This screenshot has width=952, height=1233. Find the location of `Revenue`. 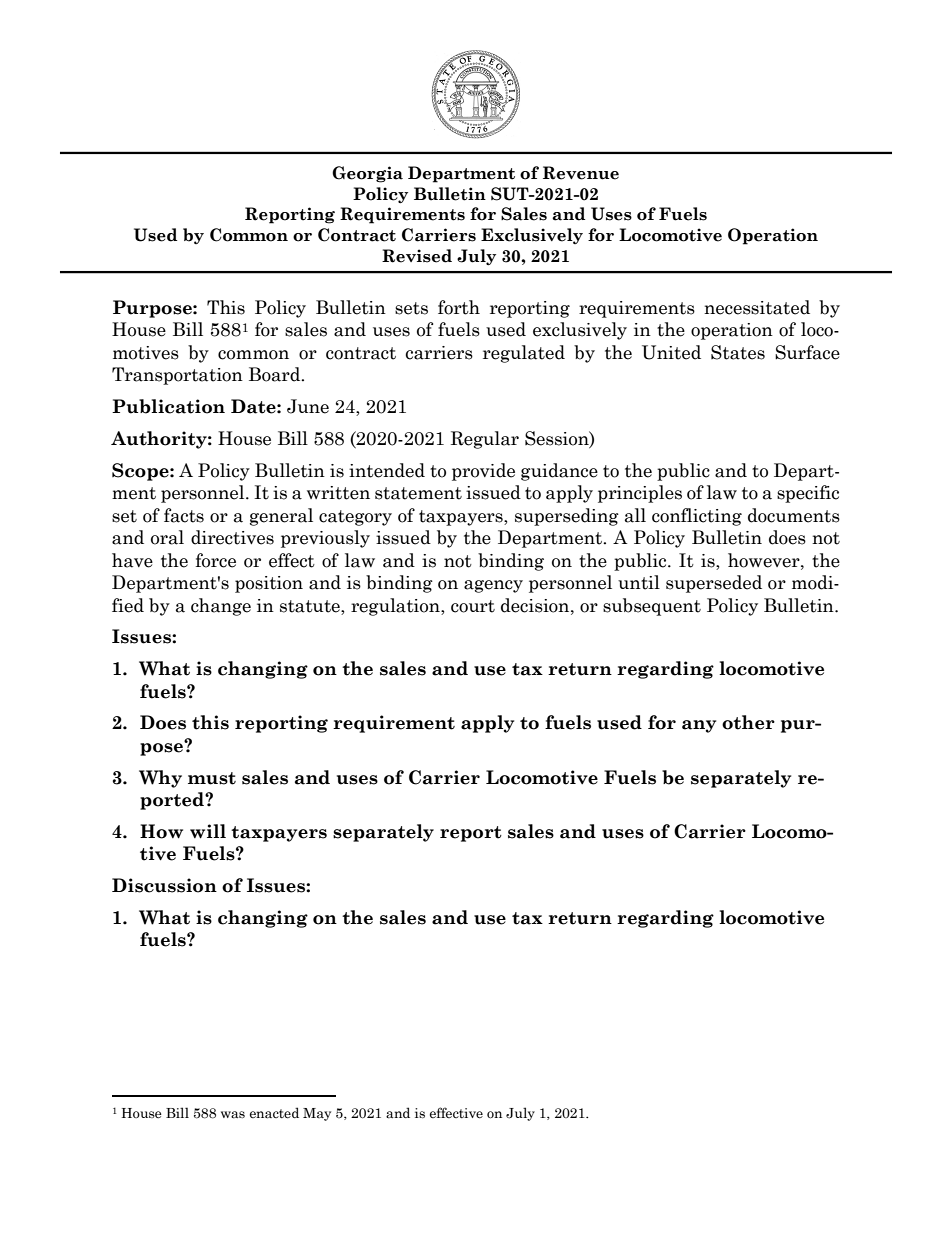

Revenue is located at coordinates (581, 173).
